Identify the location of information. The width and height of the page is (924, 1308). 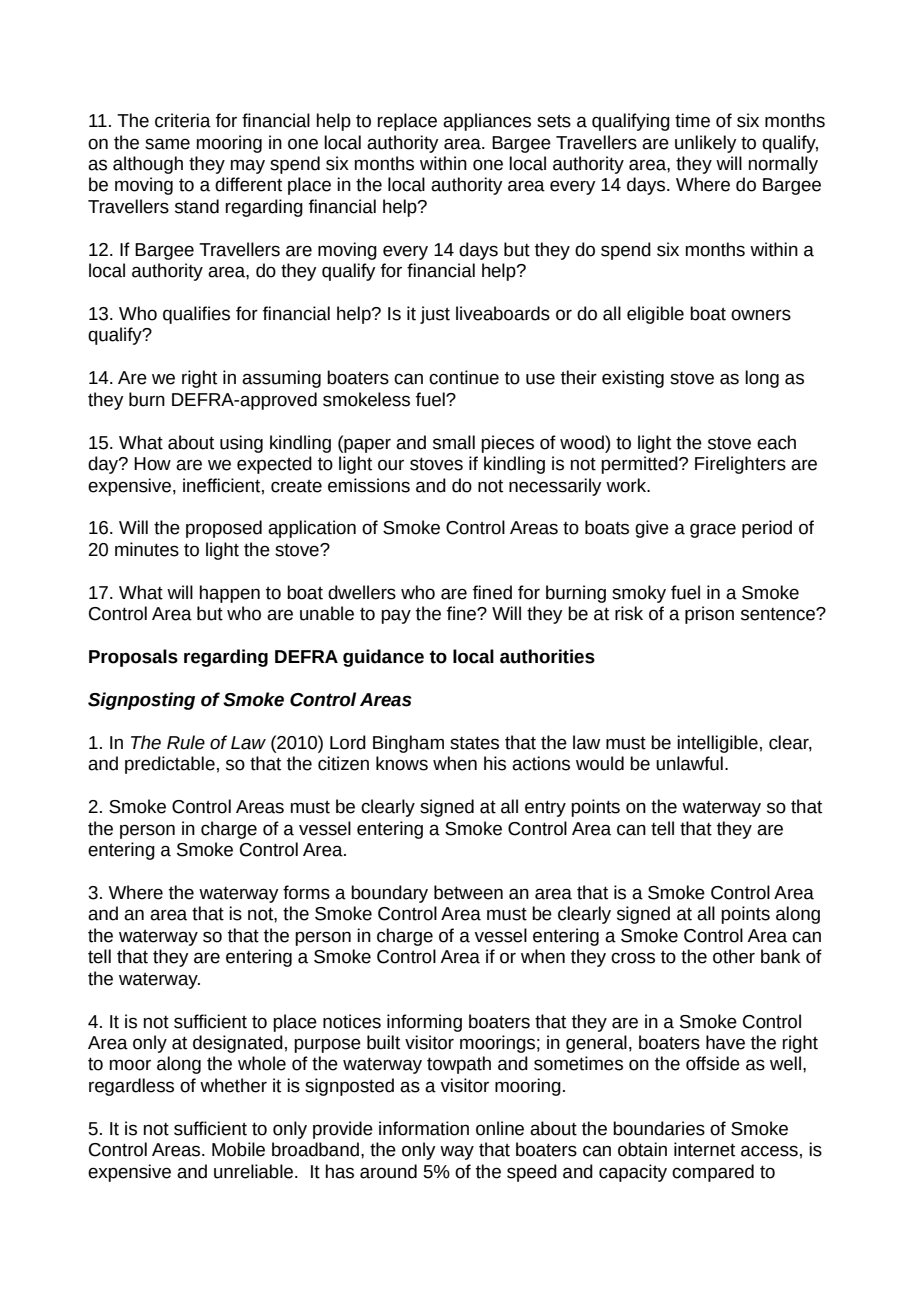
(424, 1128).
